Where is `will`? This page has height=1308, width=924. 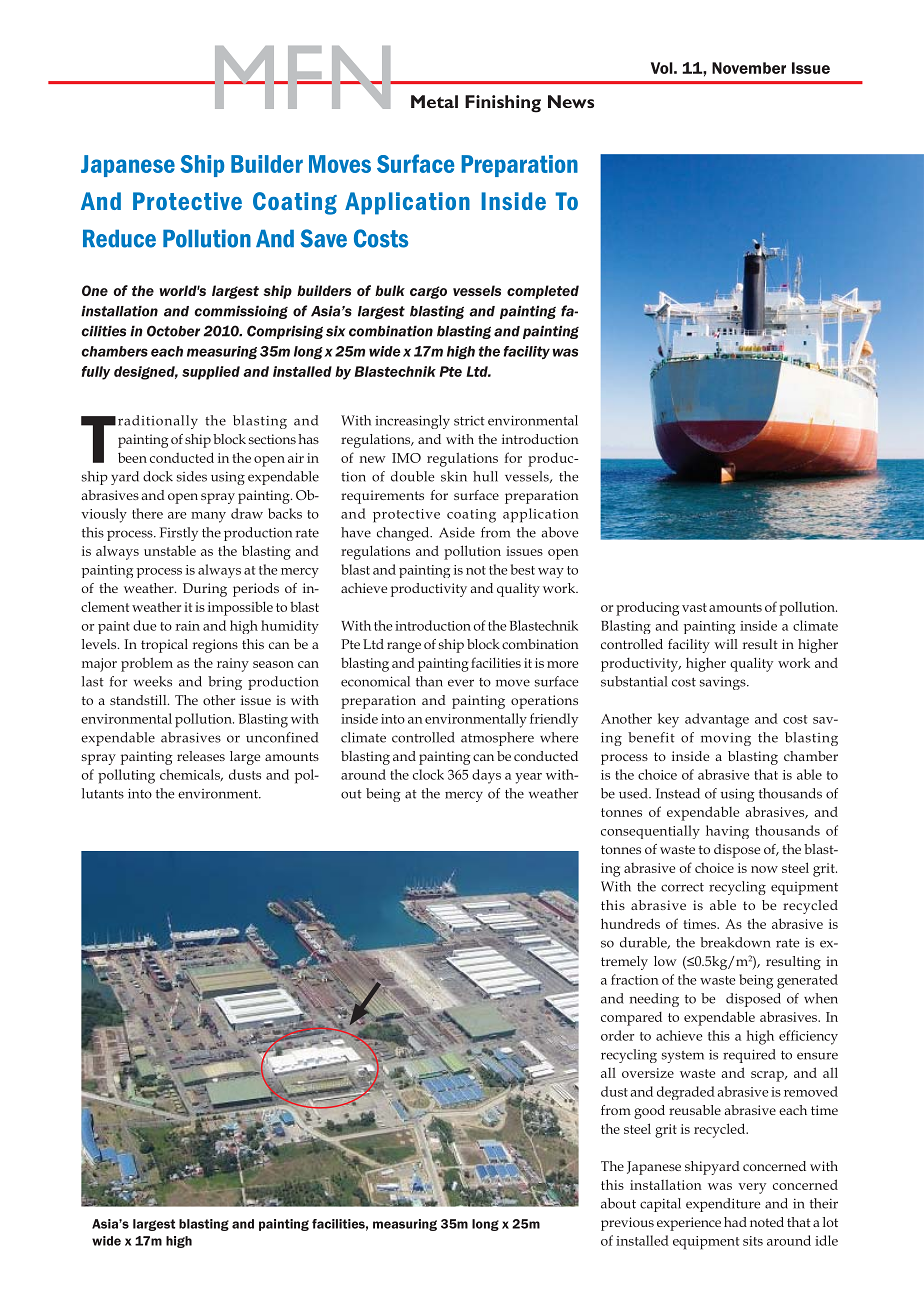 will is located at coordinates (726, 644).
